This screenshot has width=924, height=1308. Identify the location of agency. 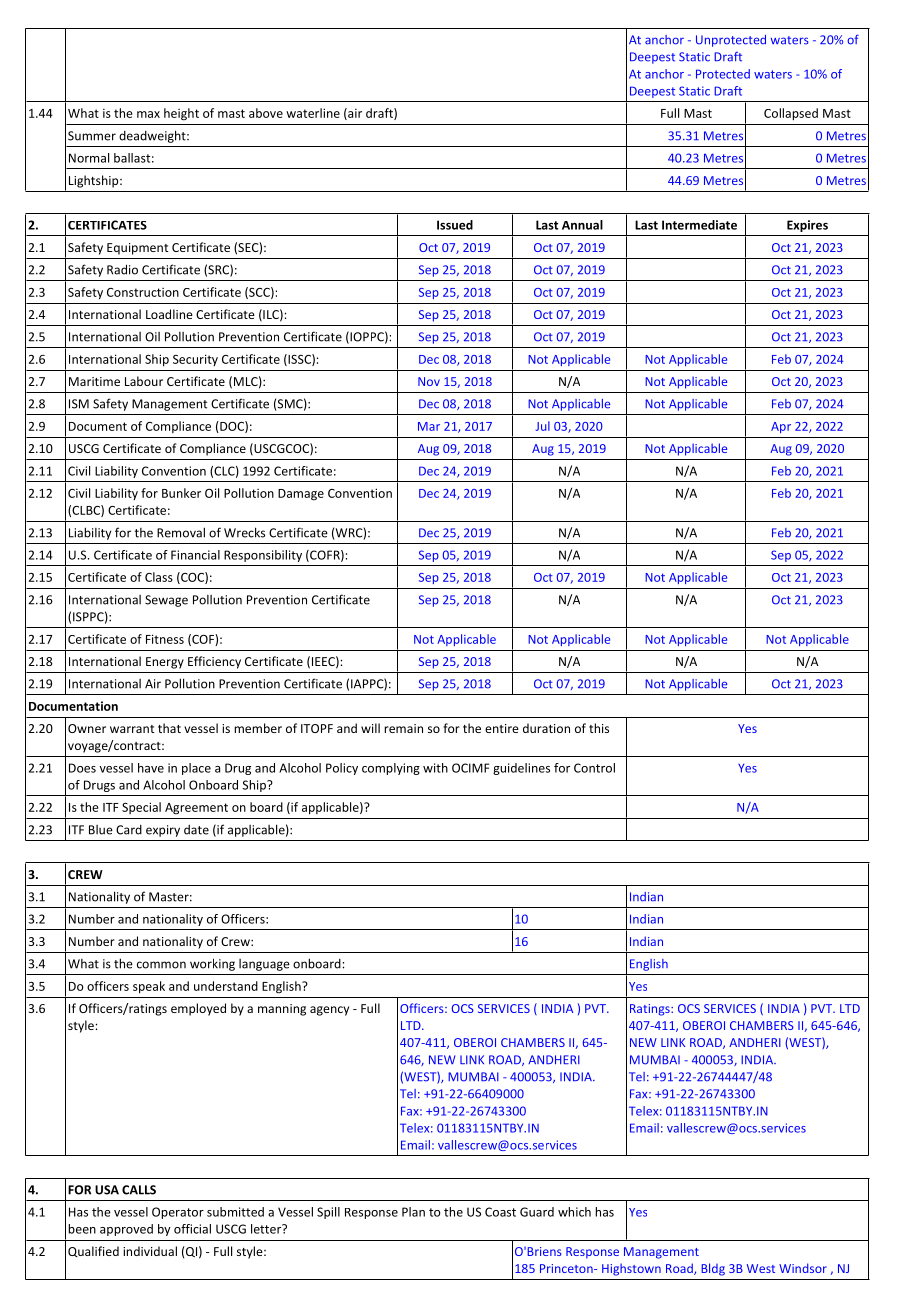
(329, 1011).
